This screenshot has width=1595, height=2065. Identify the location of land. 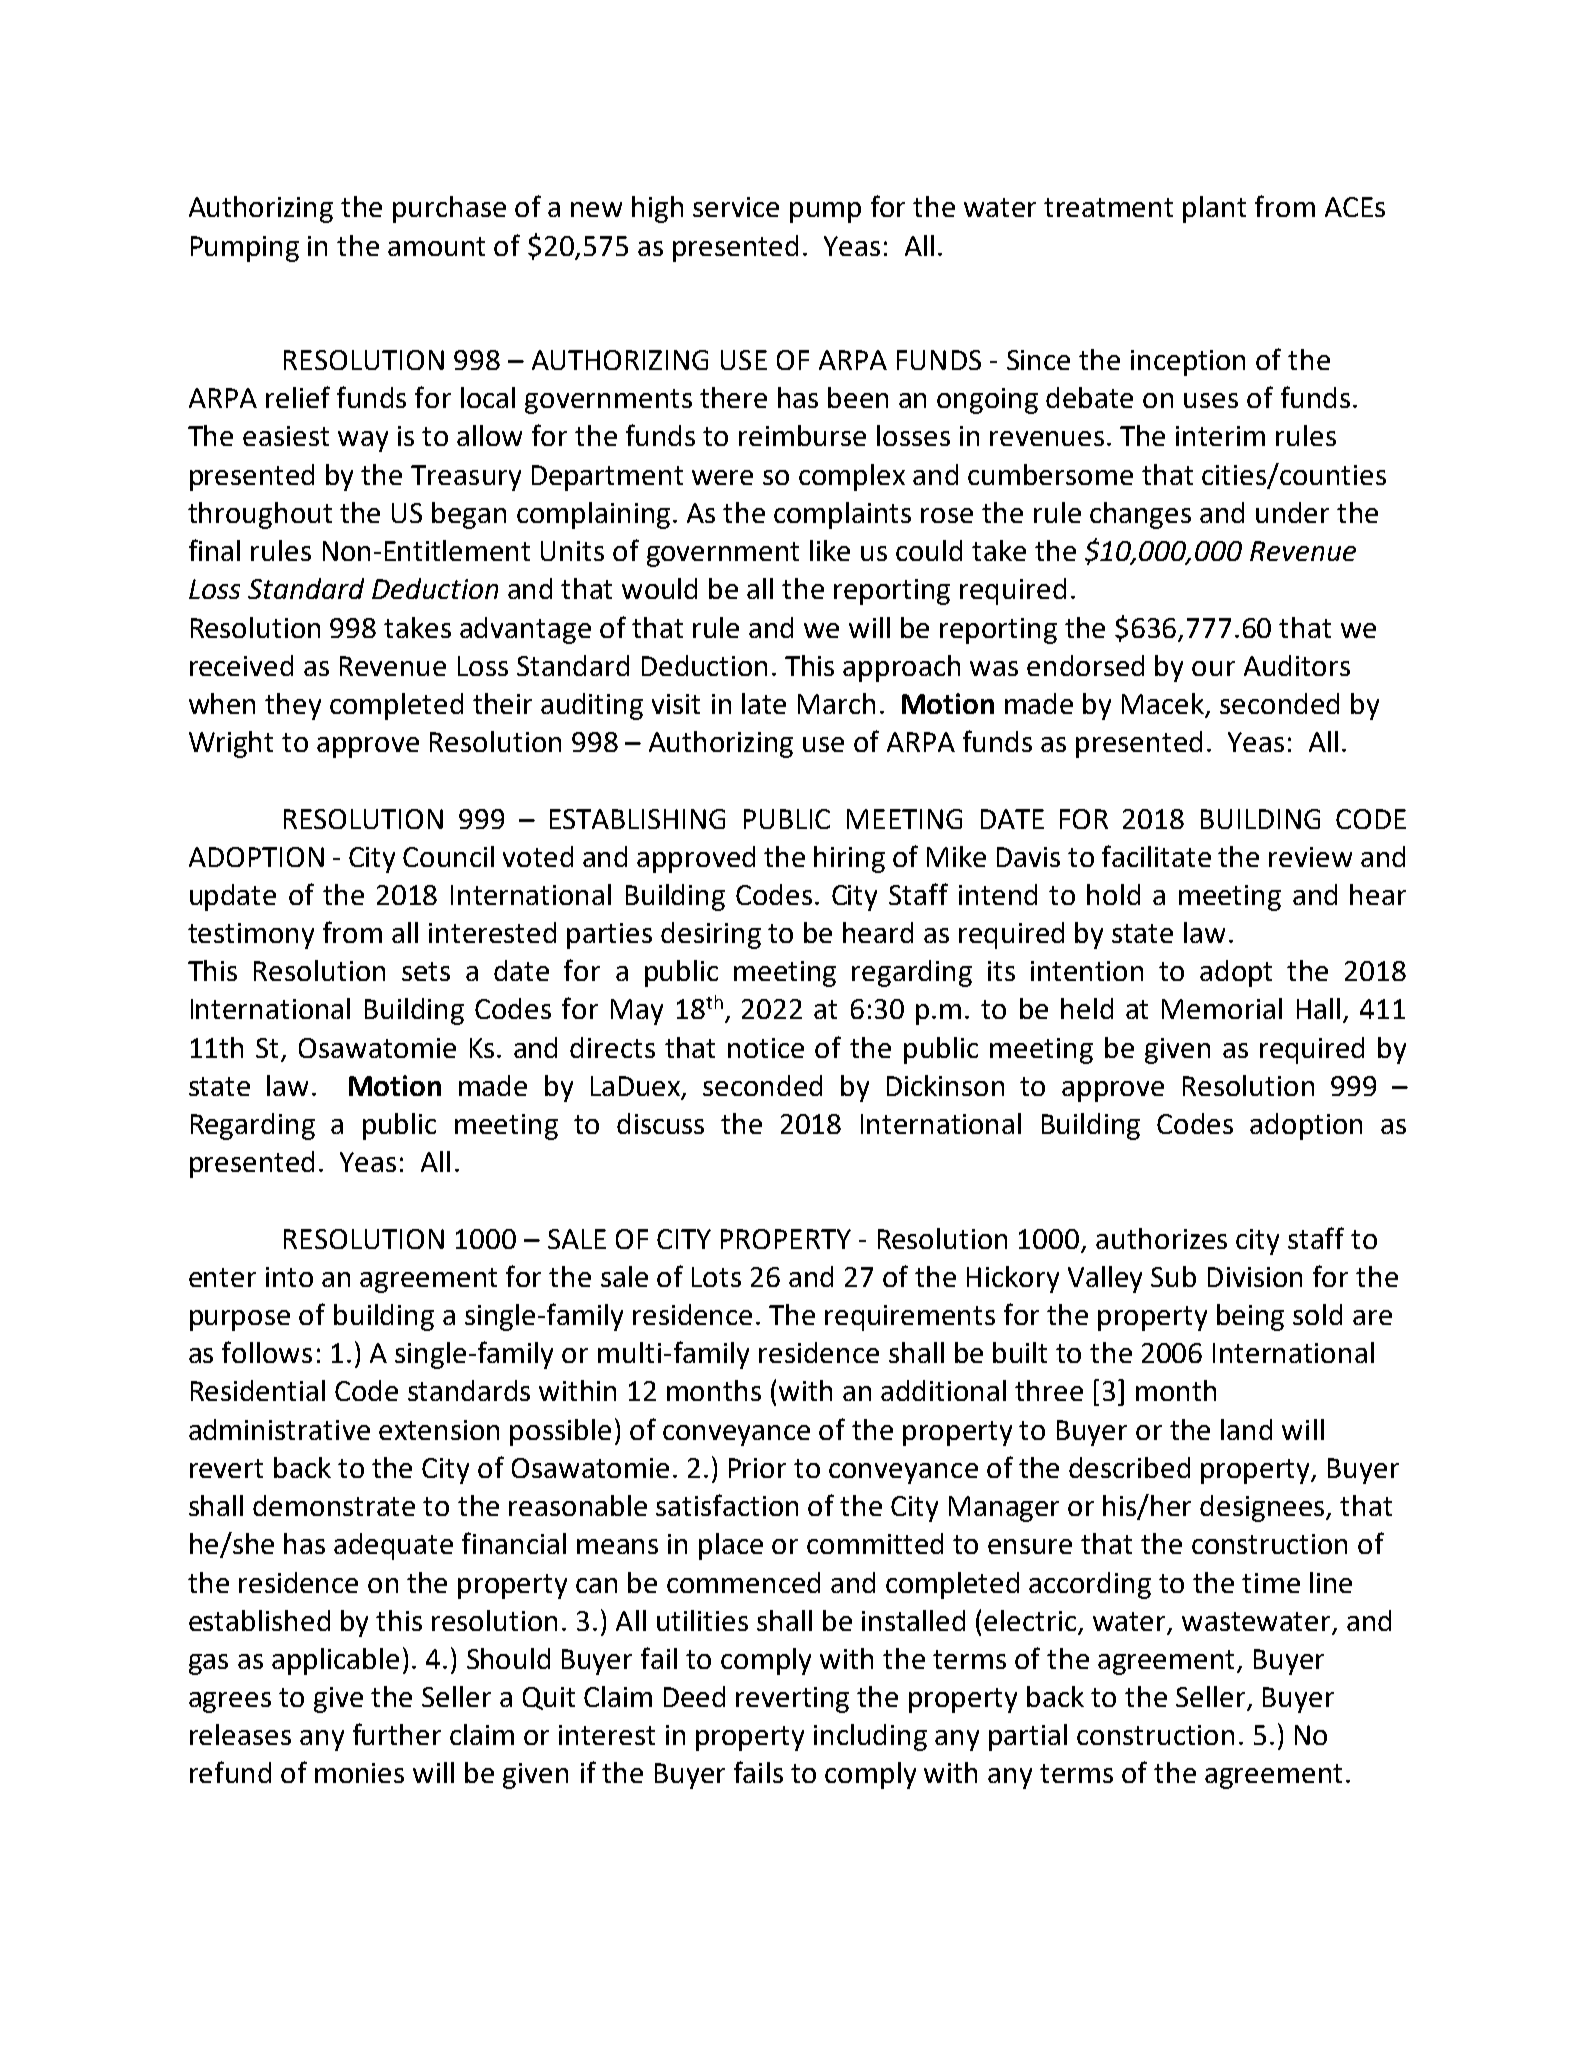
(1246, 1429).
